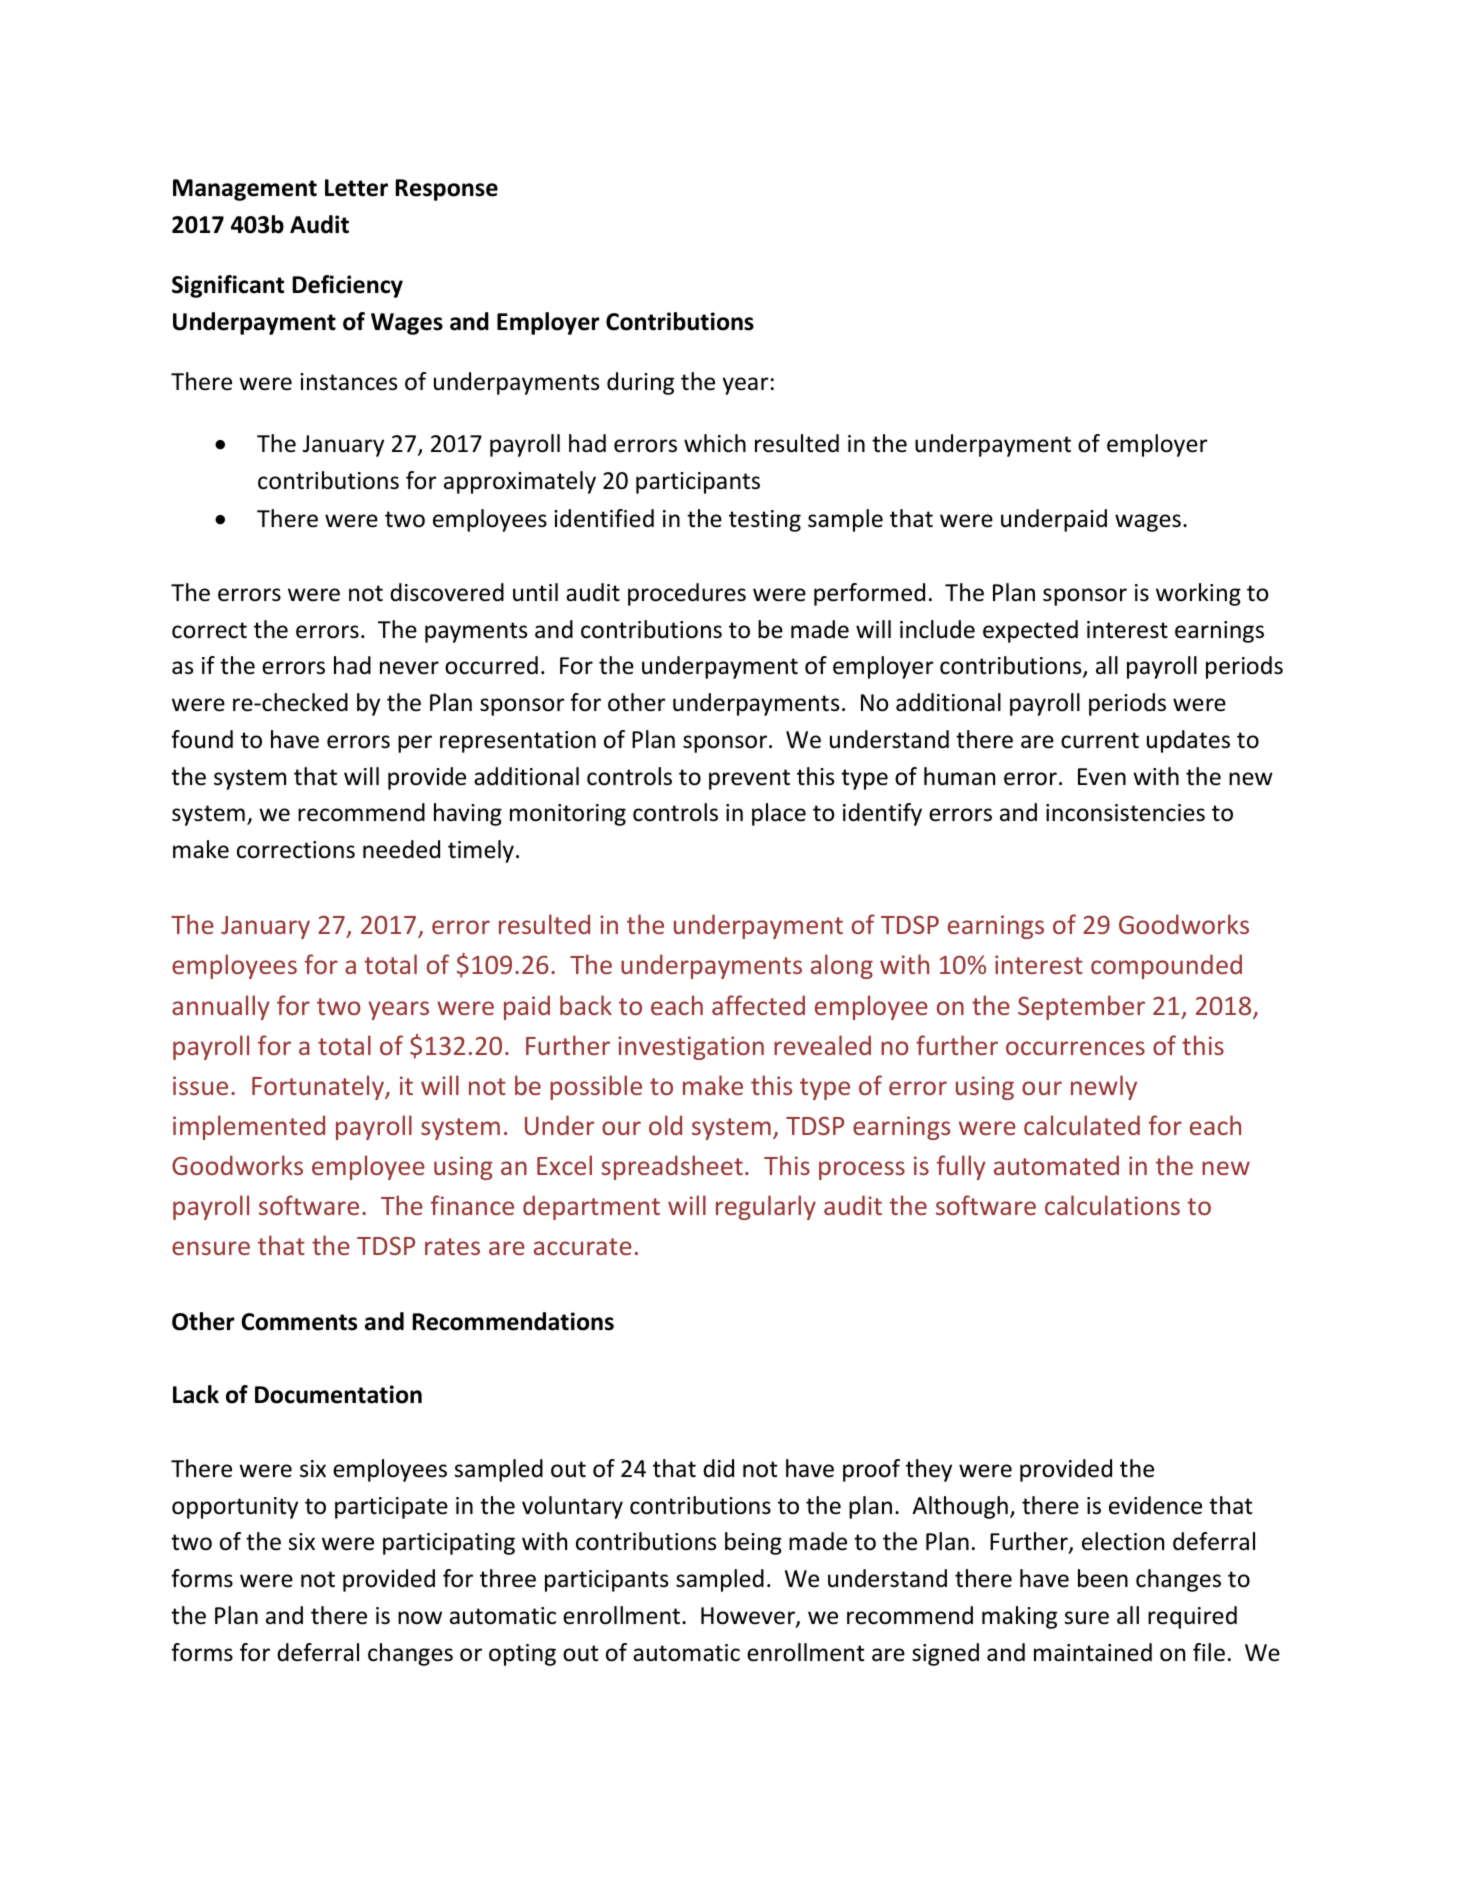 This document has height=1886, width=1457. What do you see at coordinates (640, 383) in the document?
I see `during` at bounding box center [640, 383].
